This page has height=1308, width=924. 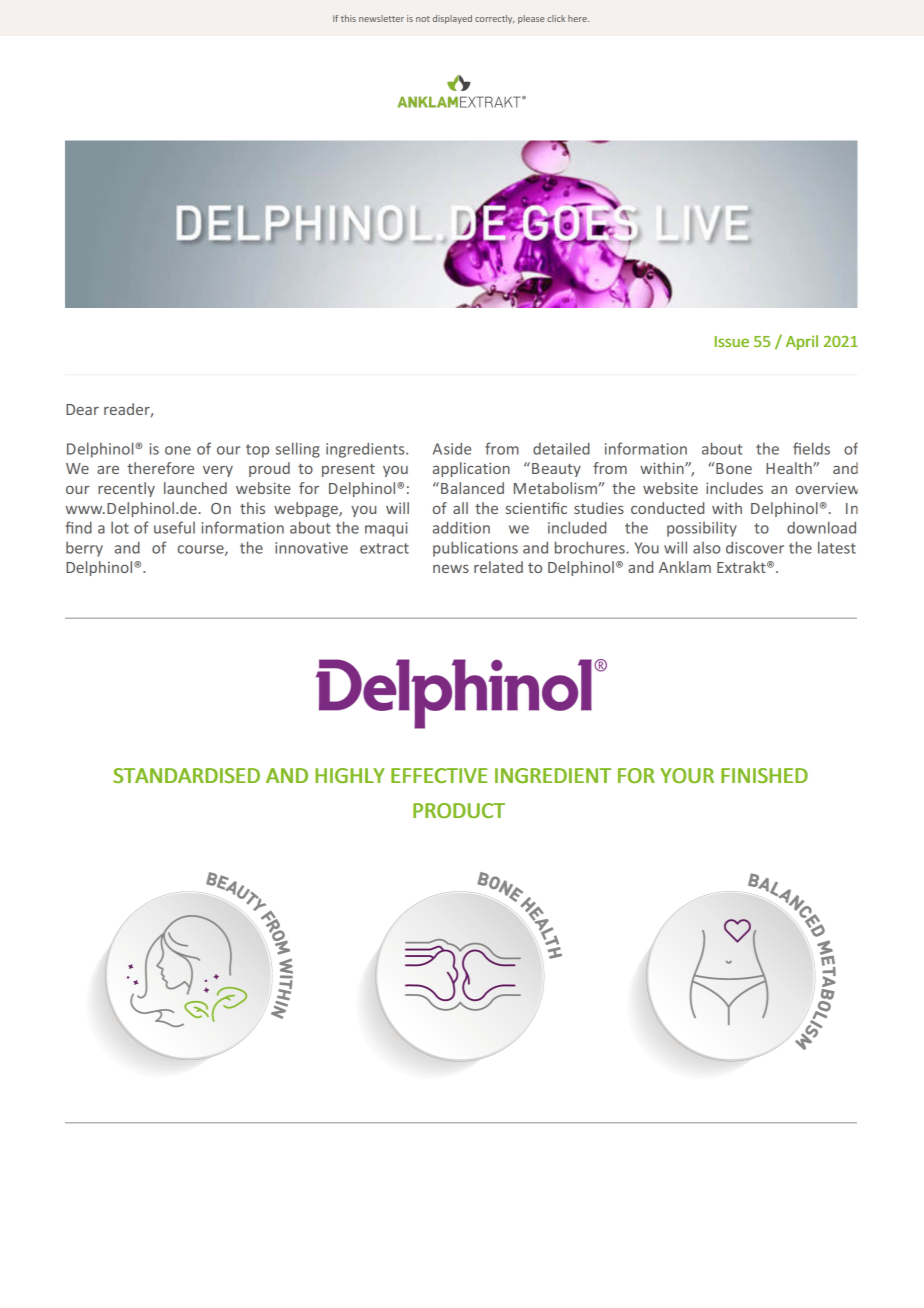 What do you see at coordinates (452, 448) in the page?
I see `Aside` at bounding box center [452, 448].
